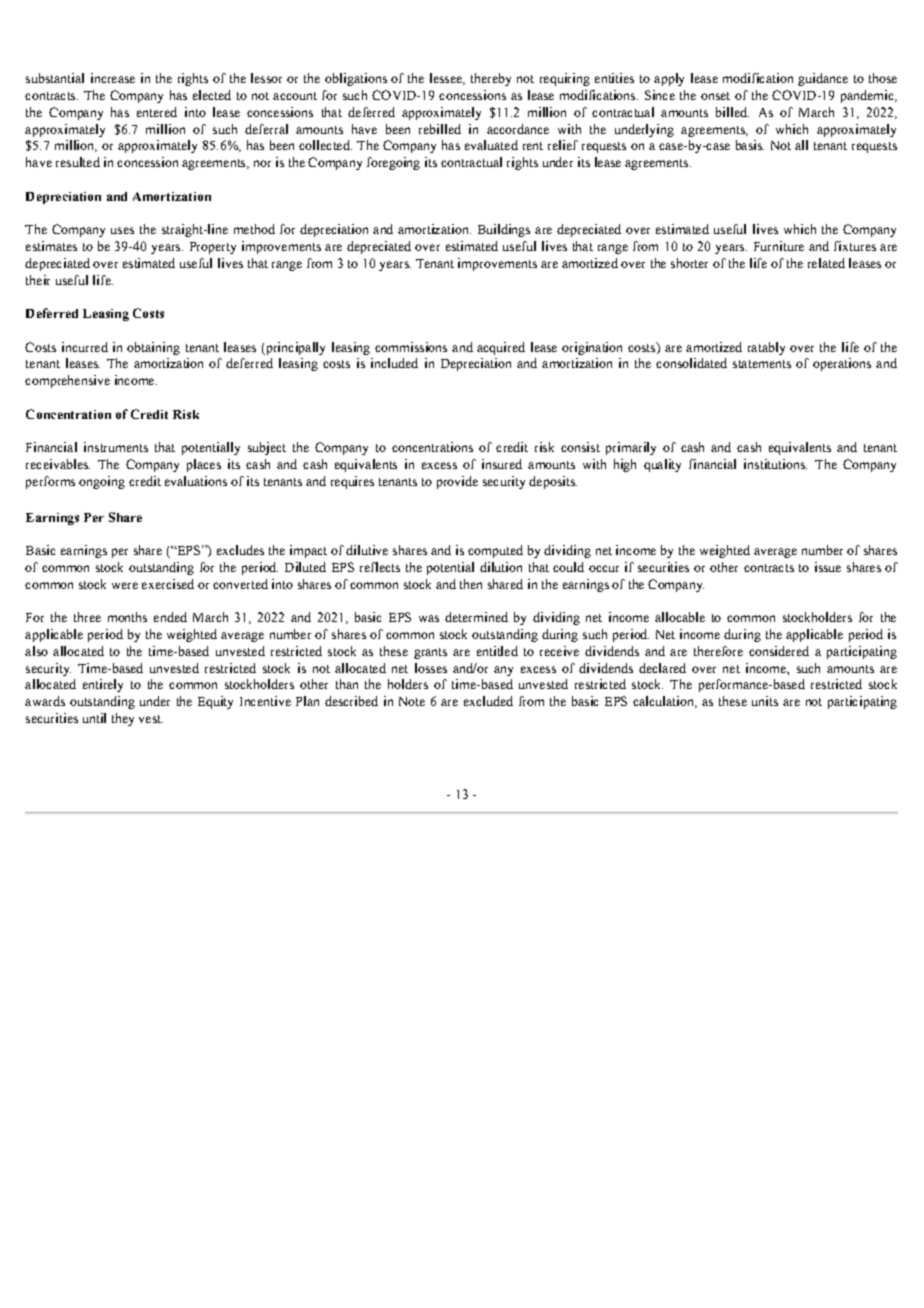 This screenshot has width=924, height=1308. What do you see at coordinates (394, 363) in the screenshot?
I see `included` at bounding box center [394, 363].
